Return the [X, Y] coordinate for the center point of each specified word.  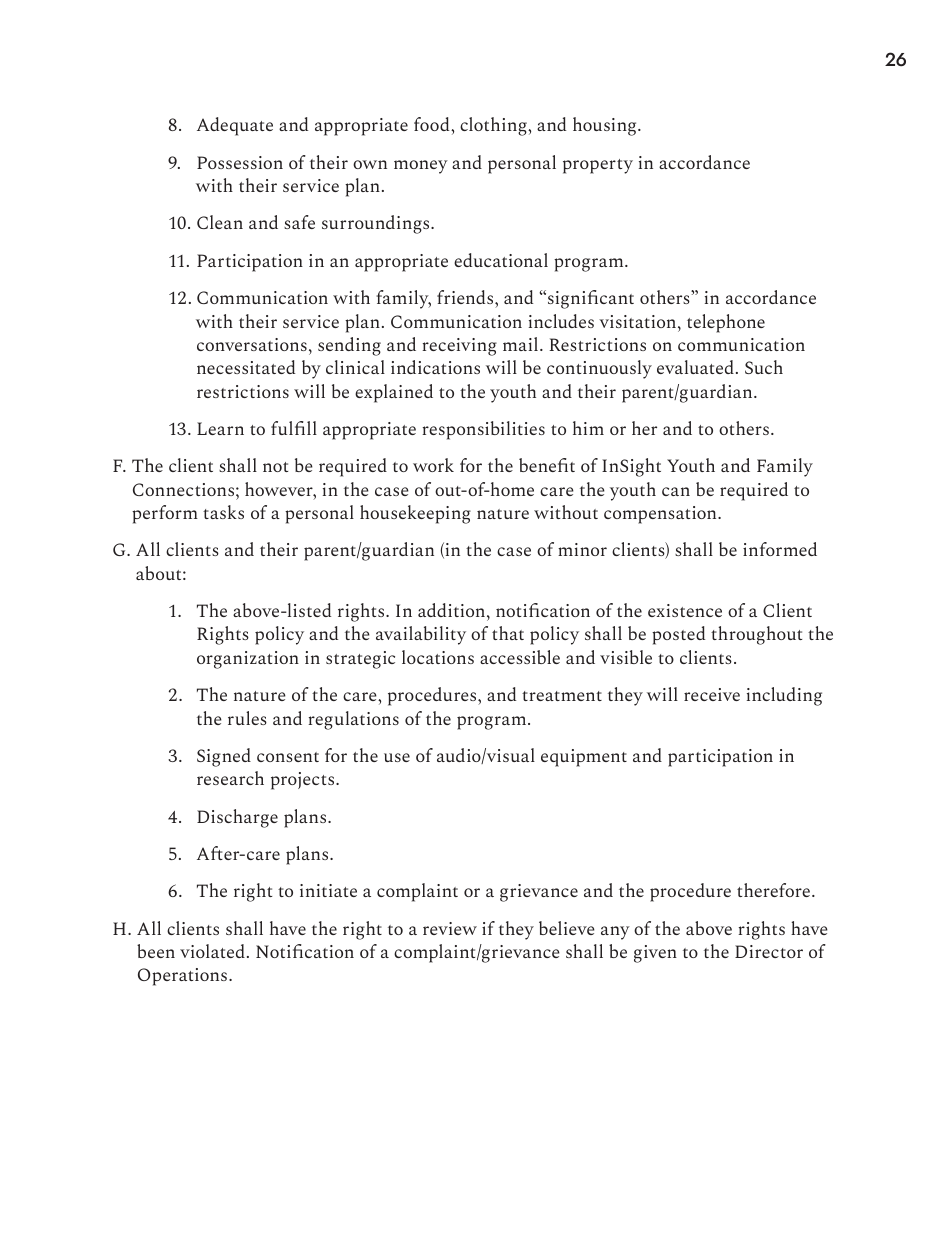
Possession [240, 162]
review [450, 928]
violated [212, 951]
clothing [494, 126]
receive [712, 694]
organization [248, 660]
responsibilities [483, 430]
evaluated [695, 367]
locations [438, 657]
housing [606, 126]
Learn [220, 428]
